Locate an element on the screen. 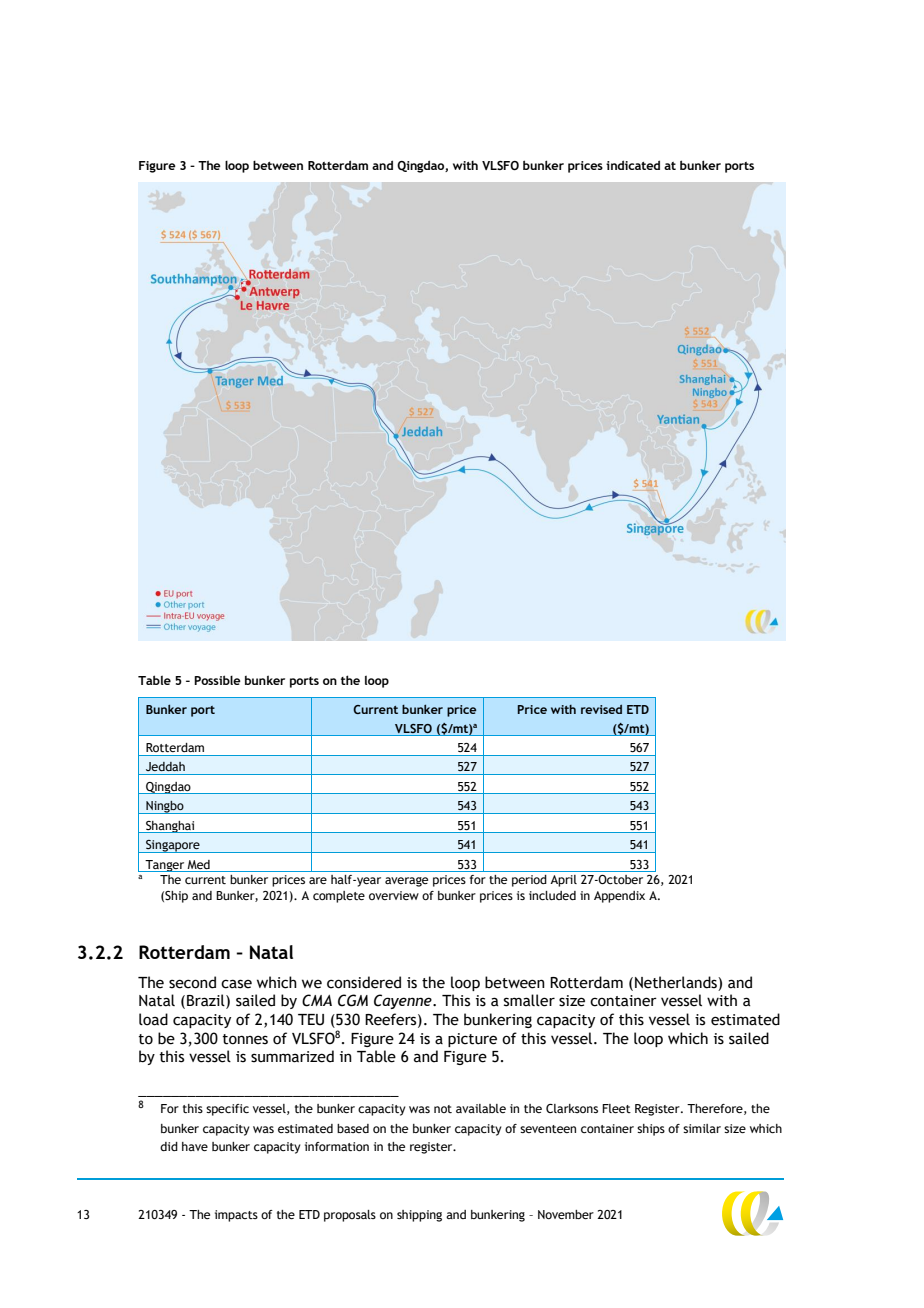  Med is located at coordinates (198, 864).
